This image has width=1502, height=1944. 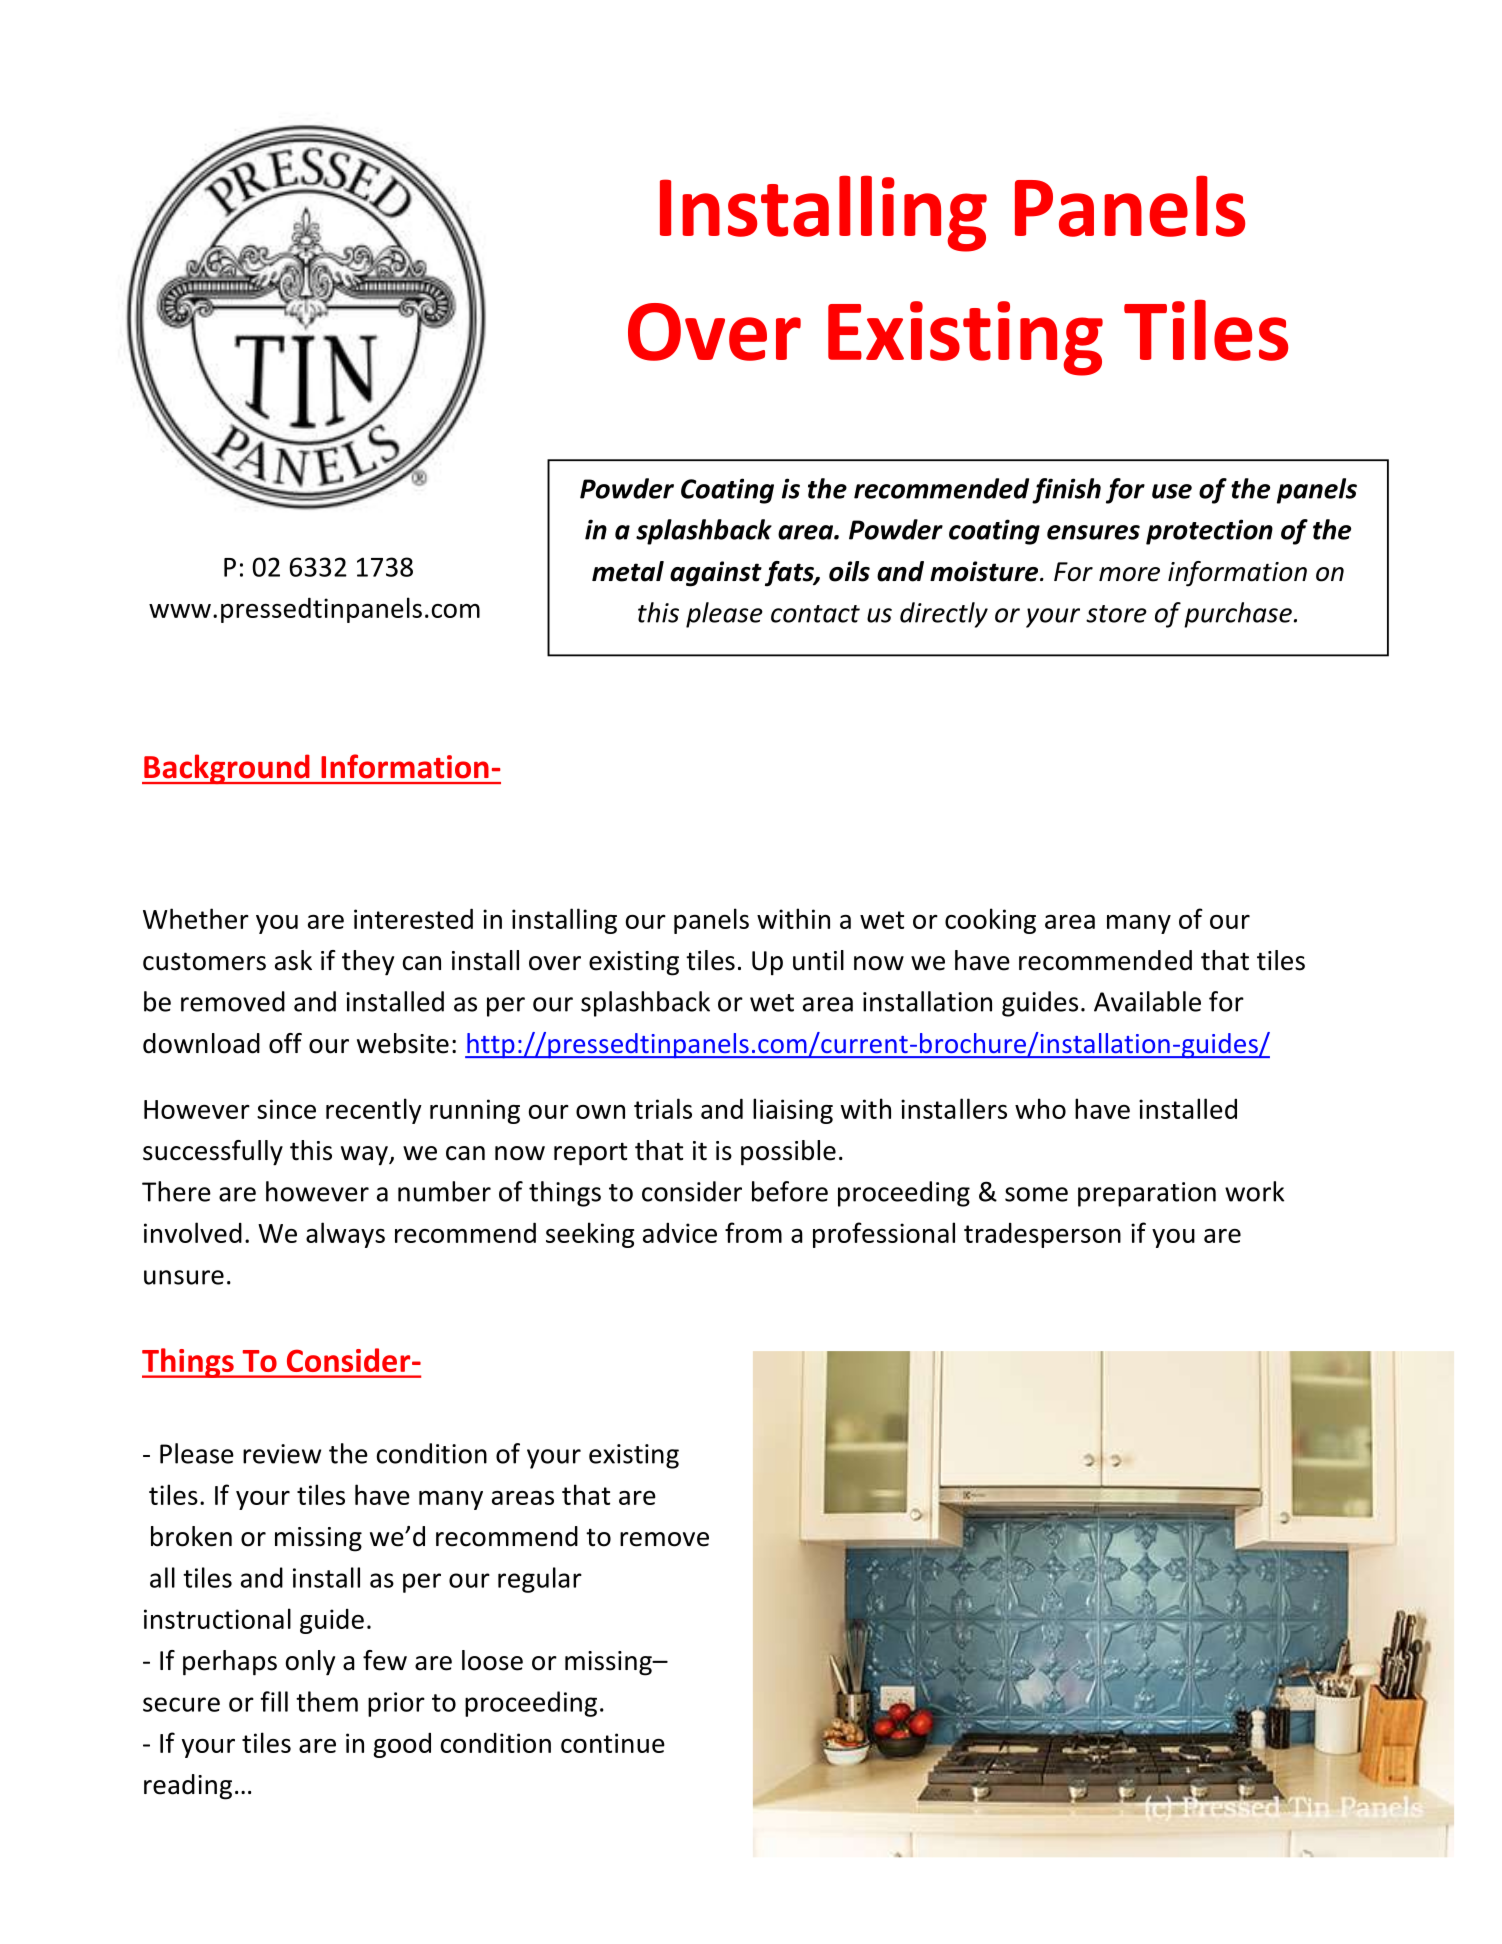 What do you see at coordinates (1093, 532) in the image?
I see `ensures` at bounding box center [1093, 532].
